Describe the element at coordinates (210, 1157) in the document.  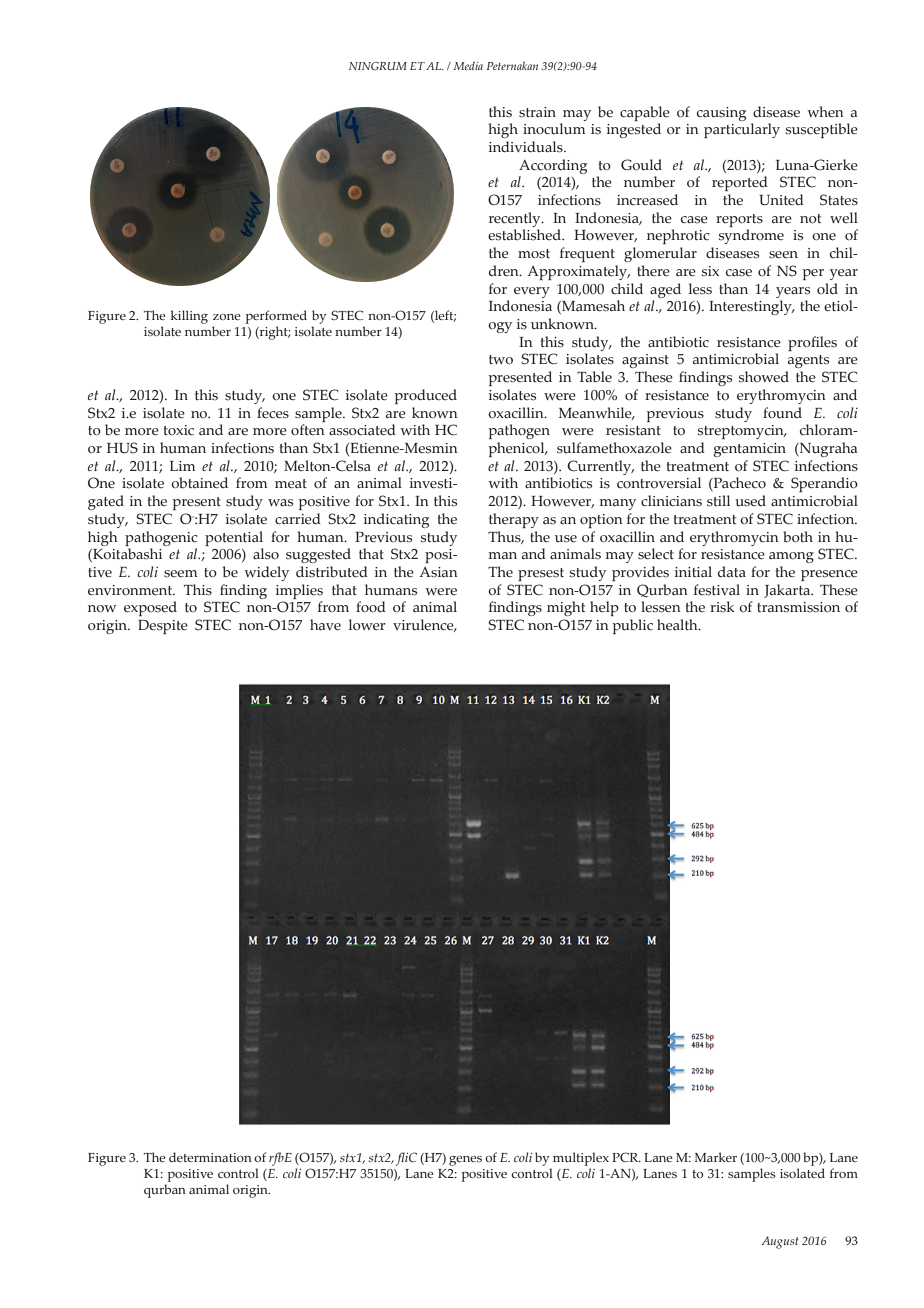
I see `determination` at that location.
